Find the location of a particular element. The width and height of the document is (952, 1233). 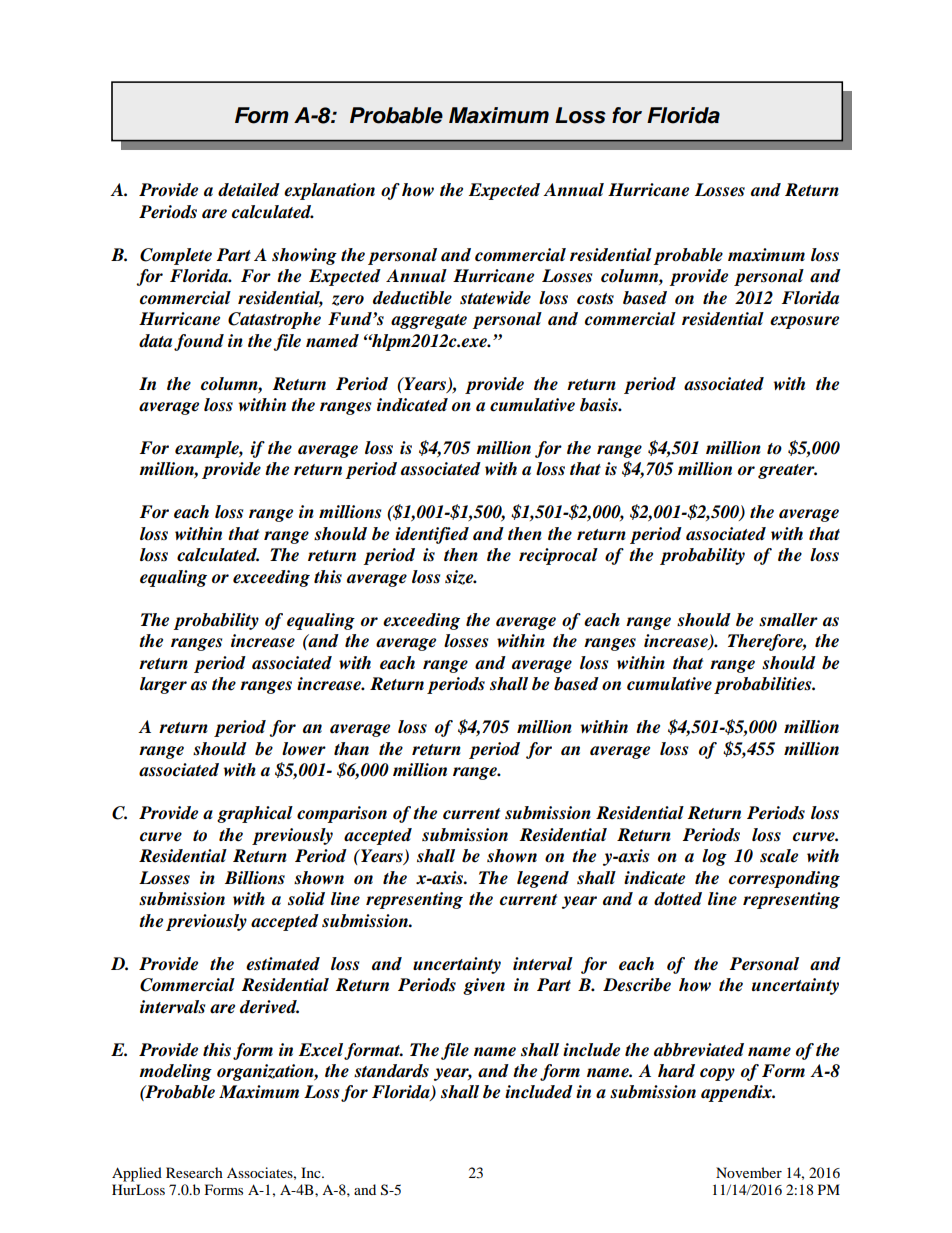

legend is located at coordinates (543, 879).
